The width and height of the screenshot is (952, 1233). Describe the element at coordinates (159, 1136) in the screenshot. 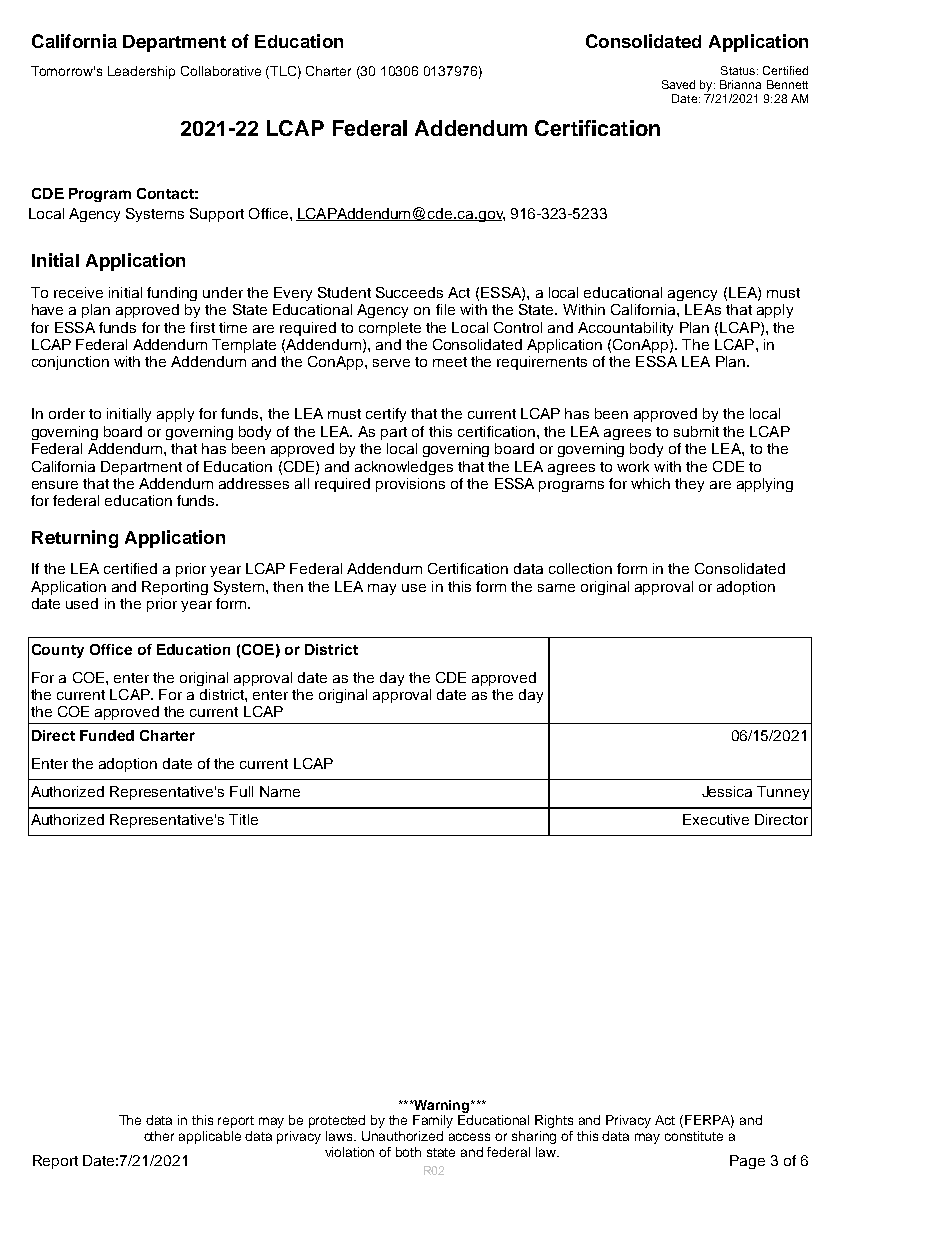

I see `other` at that location.
